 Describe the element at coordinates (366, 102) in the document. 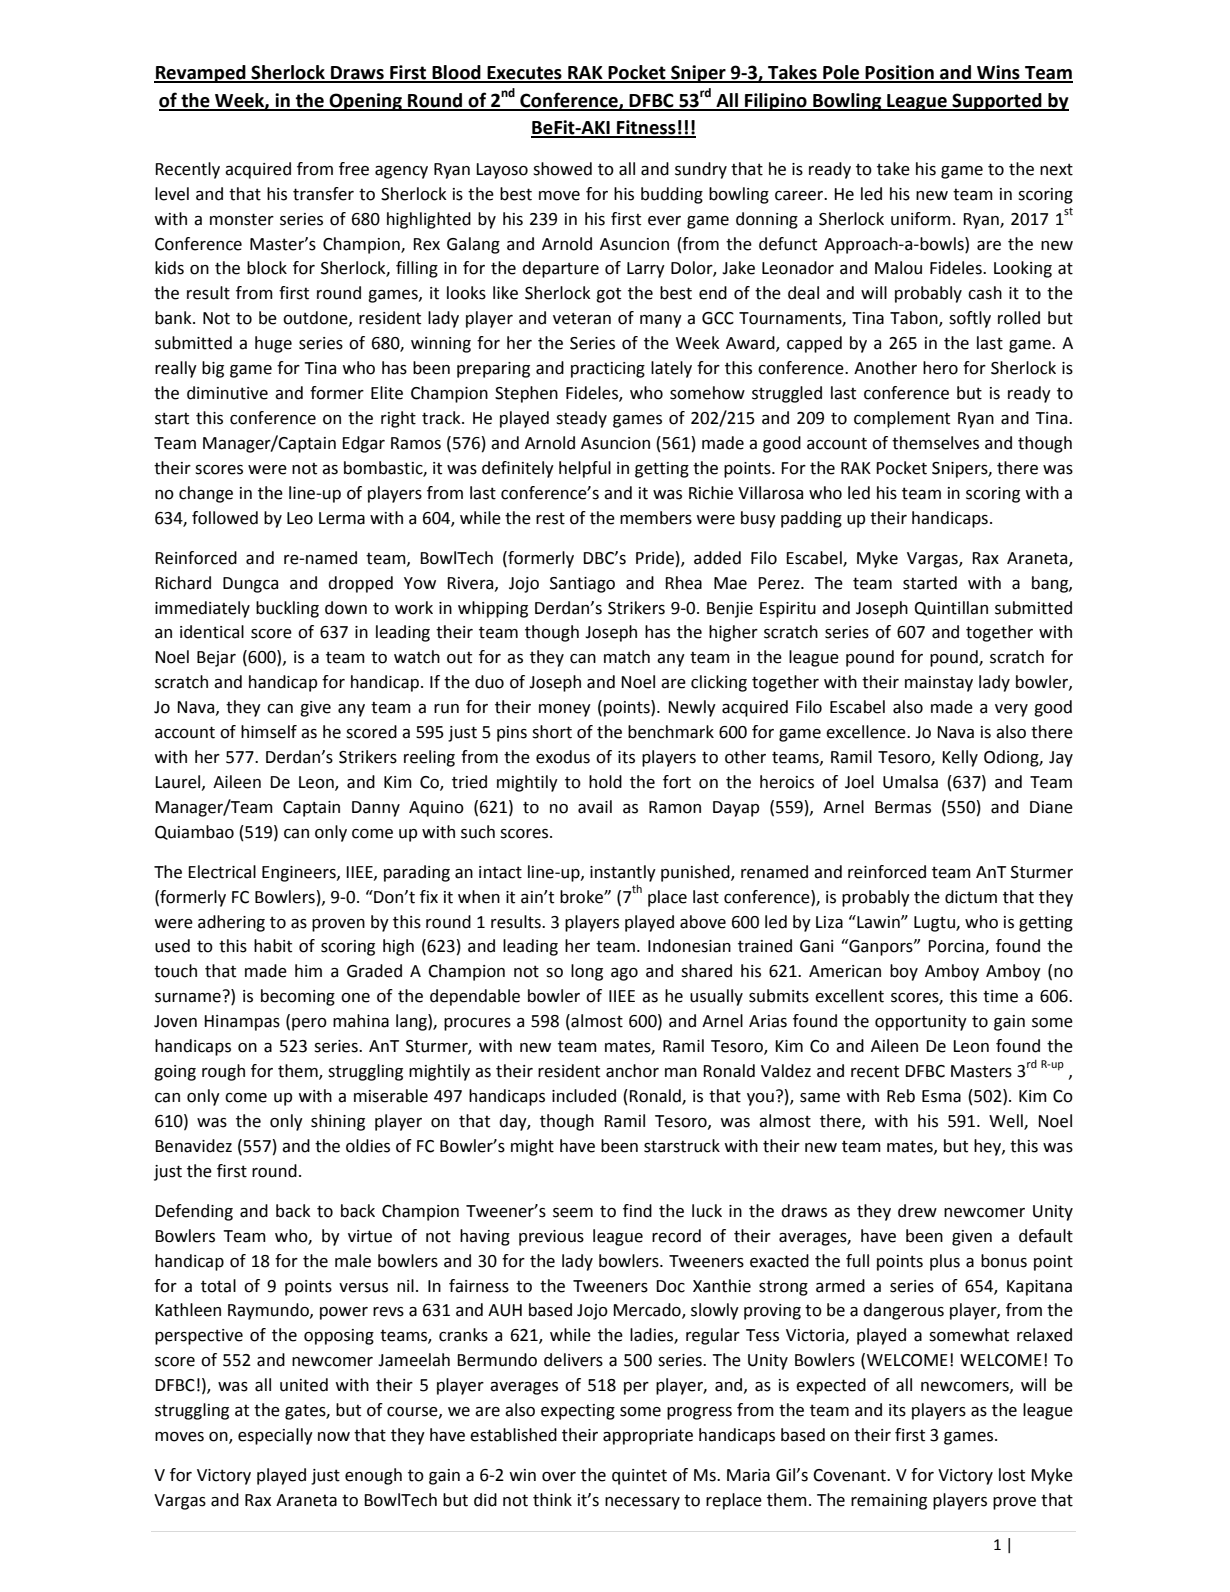

I see `Opening` at that location.
